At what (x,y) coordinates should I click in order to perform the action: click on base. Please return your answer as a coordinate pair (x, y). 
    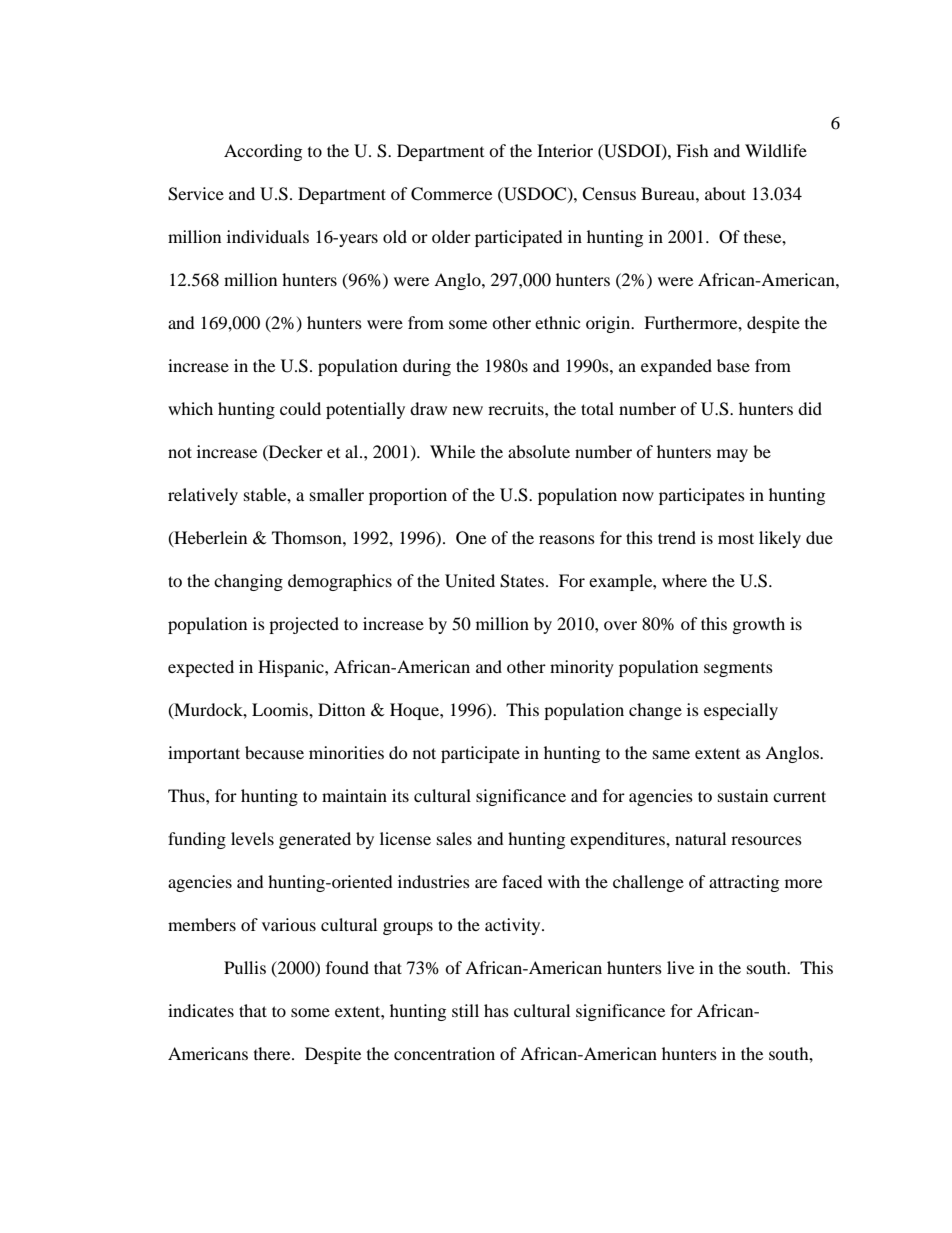
    Looking at the image, I should click on (733, 365).
